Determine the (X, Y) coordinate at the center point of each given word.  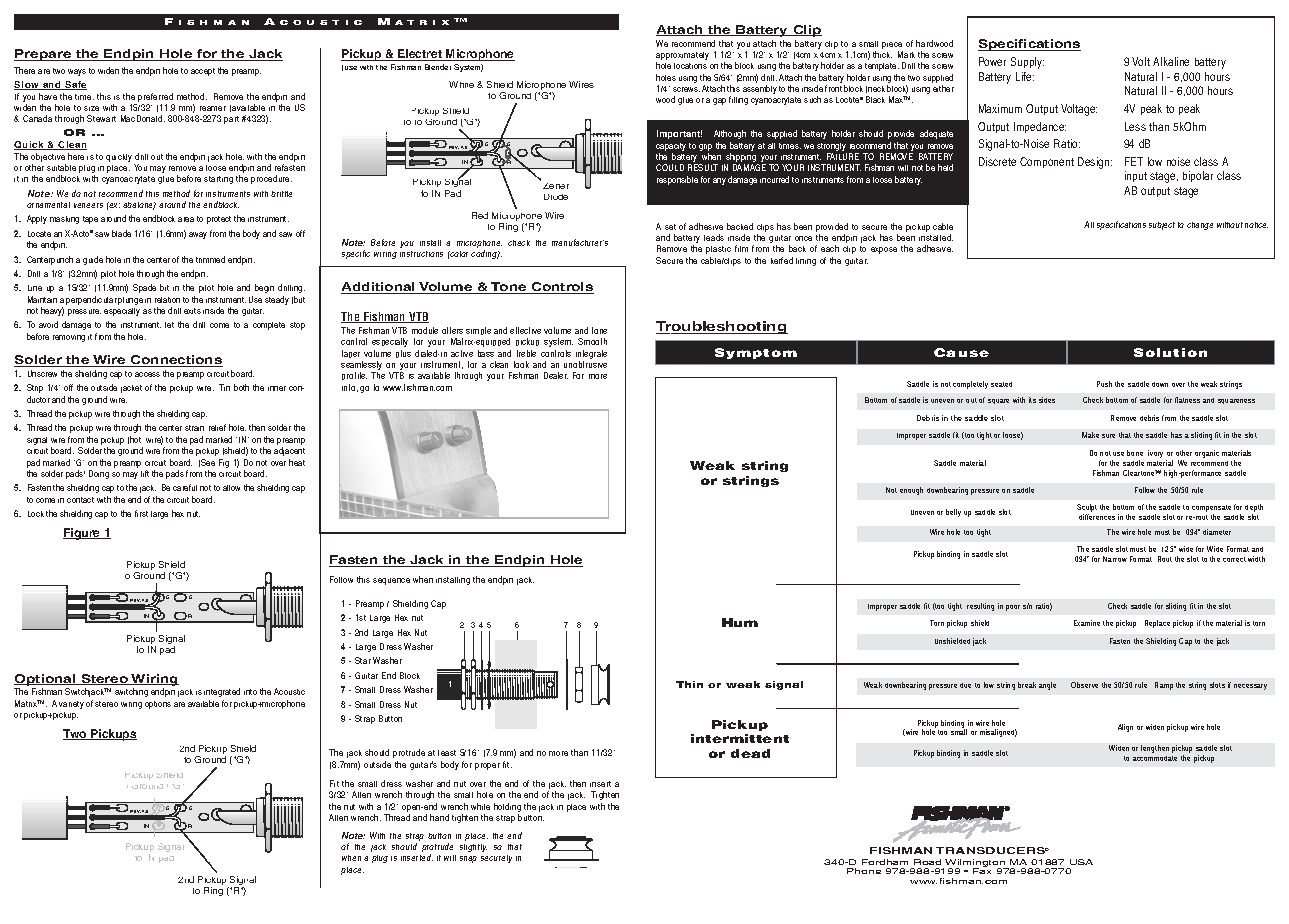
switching (131, 692)
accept (203, 72)
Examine (1087, 623)
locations (690, 66)
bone (1135, 453)
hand (439, 817)
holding (507, 809)
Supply (1027, 63)
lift (145, 473)
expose (884, 250)
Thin (689, 684)
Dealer (556, 375)
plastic (718, 250)
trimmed (210, 259)
